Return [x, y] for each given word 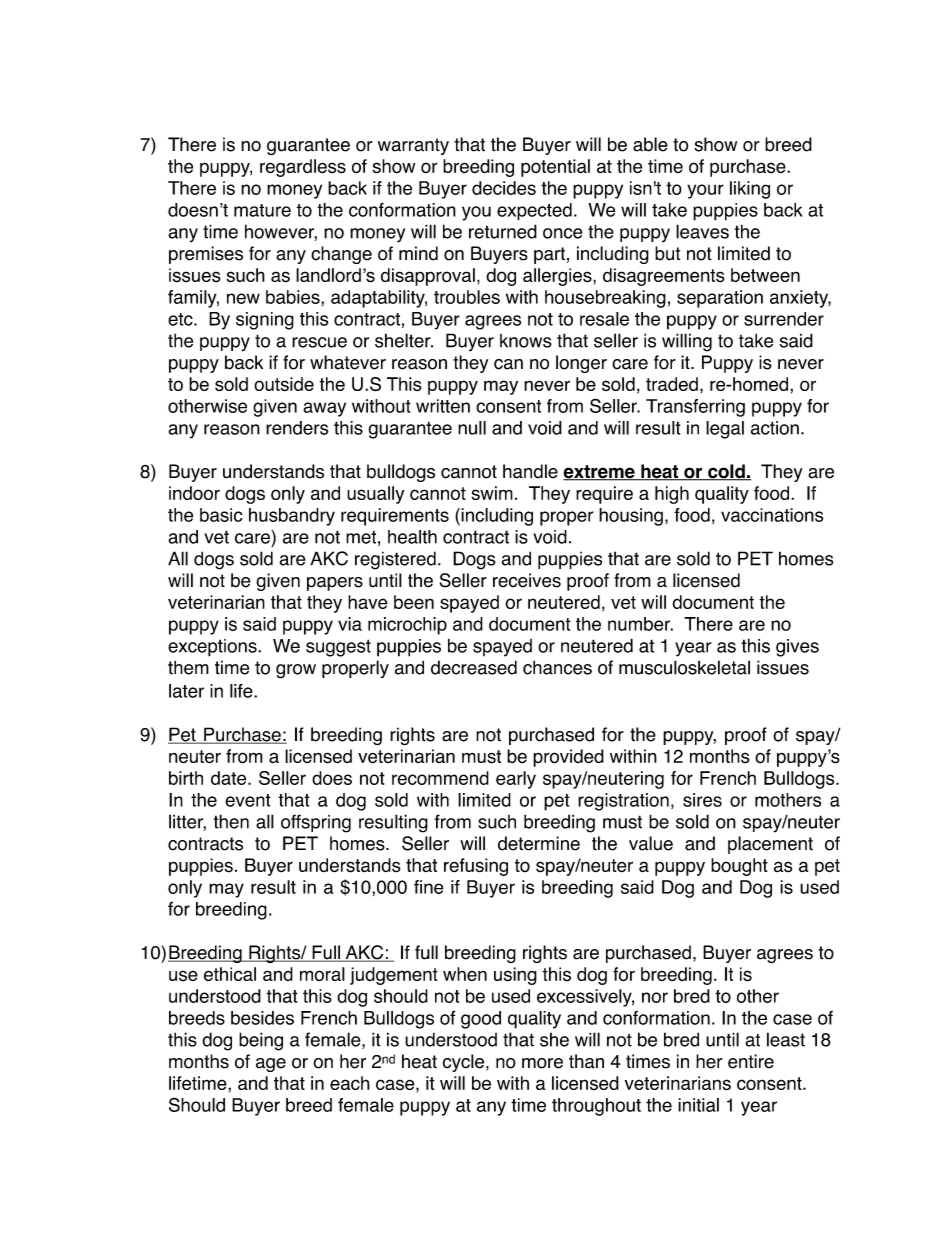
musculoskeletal [684, 667]
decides [504, 188]
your [705, 191]
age [271, 1065]
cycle [464, 1063]
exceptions [213, 648]
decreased [474, 667]
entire [751, 1061]
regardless [303, 168]
